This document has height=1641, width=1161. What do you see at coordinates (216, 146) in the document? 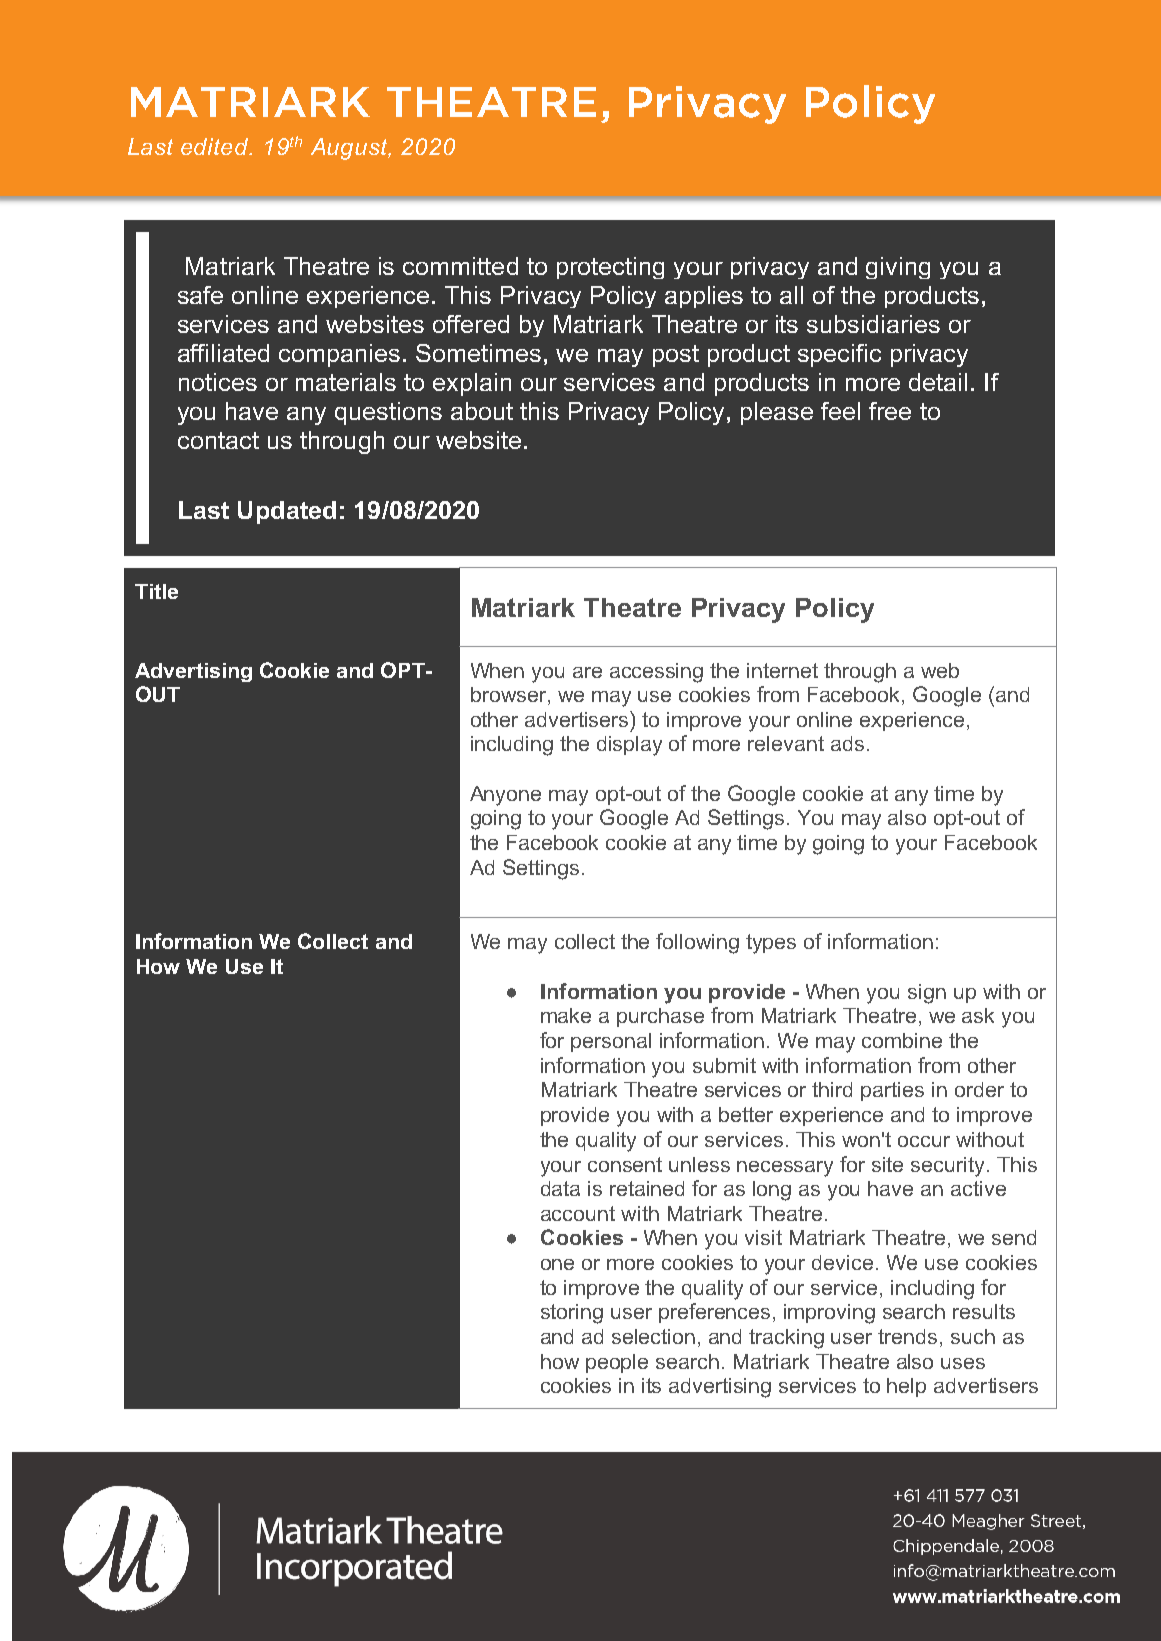
I see `edited` at bounding box center [216, 146].
